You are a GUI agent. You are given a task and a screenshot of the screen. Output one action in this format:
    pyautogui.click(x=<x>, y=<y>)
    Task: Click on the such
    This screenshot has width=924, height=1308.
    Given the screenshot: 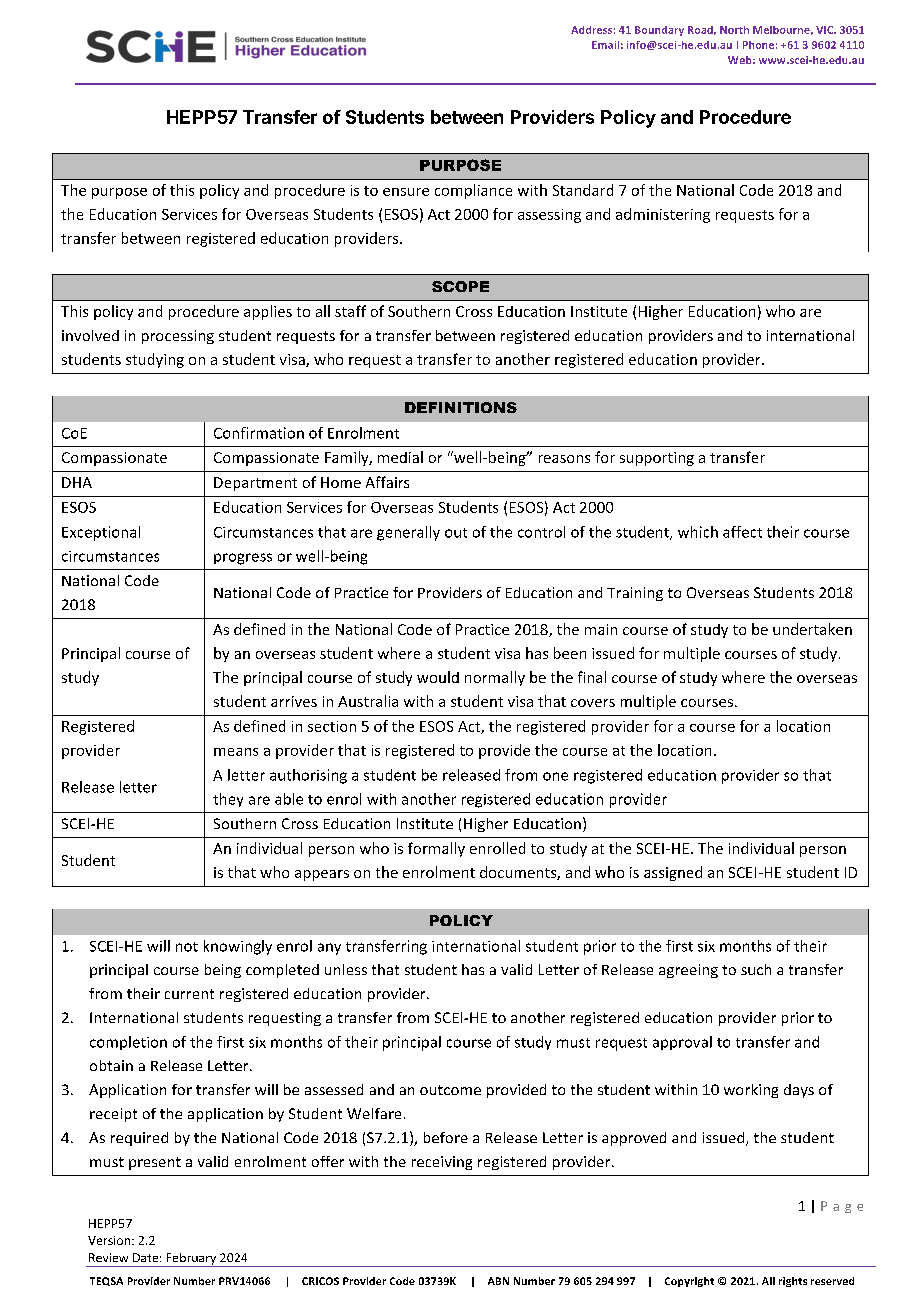 What is the action you would take?
    pyautogui.click(x=756, y=969)
